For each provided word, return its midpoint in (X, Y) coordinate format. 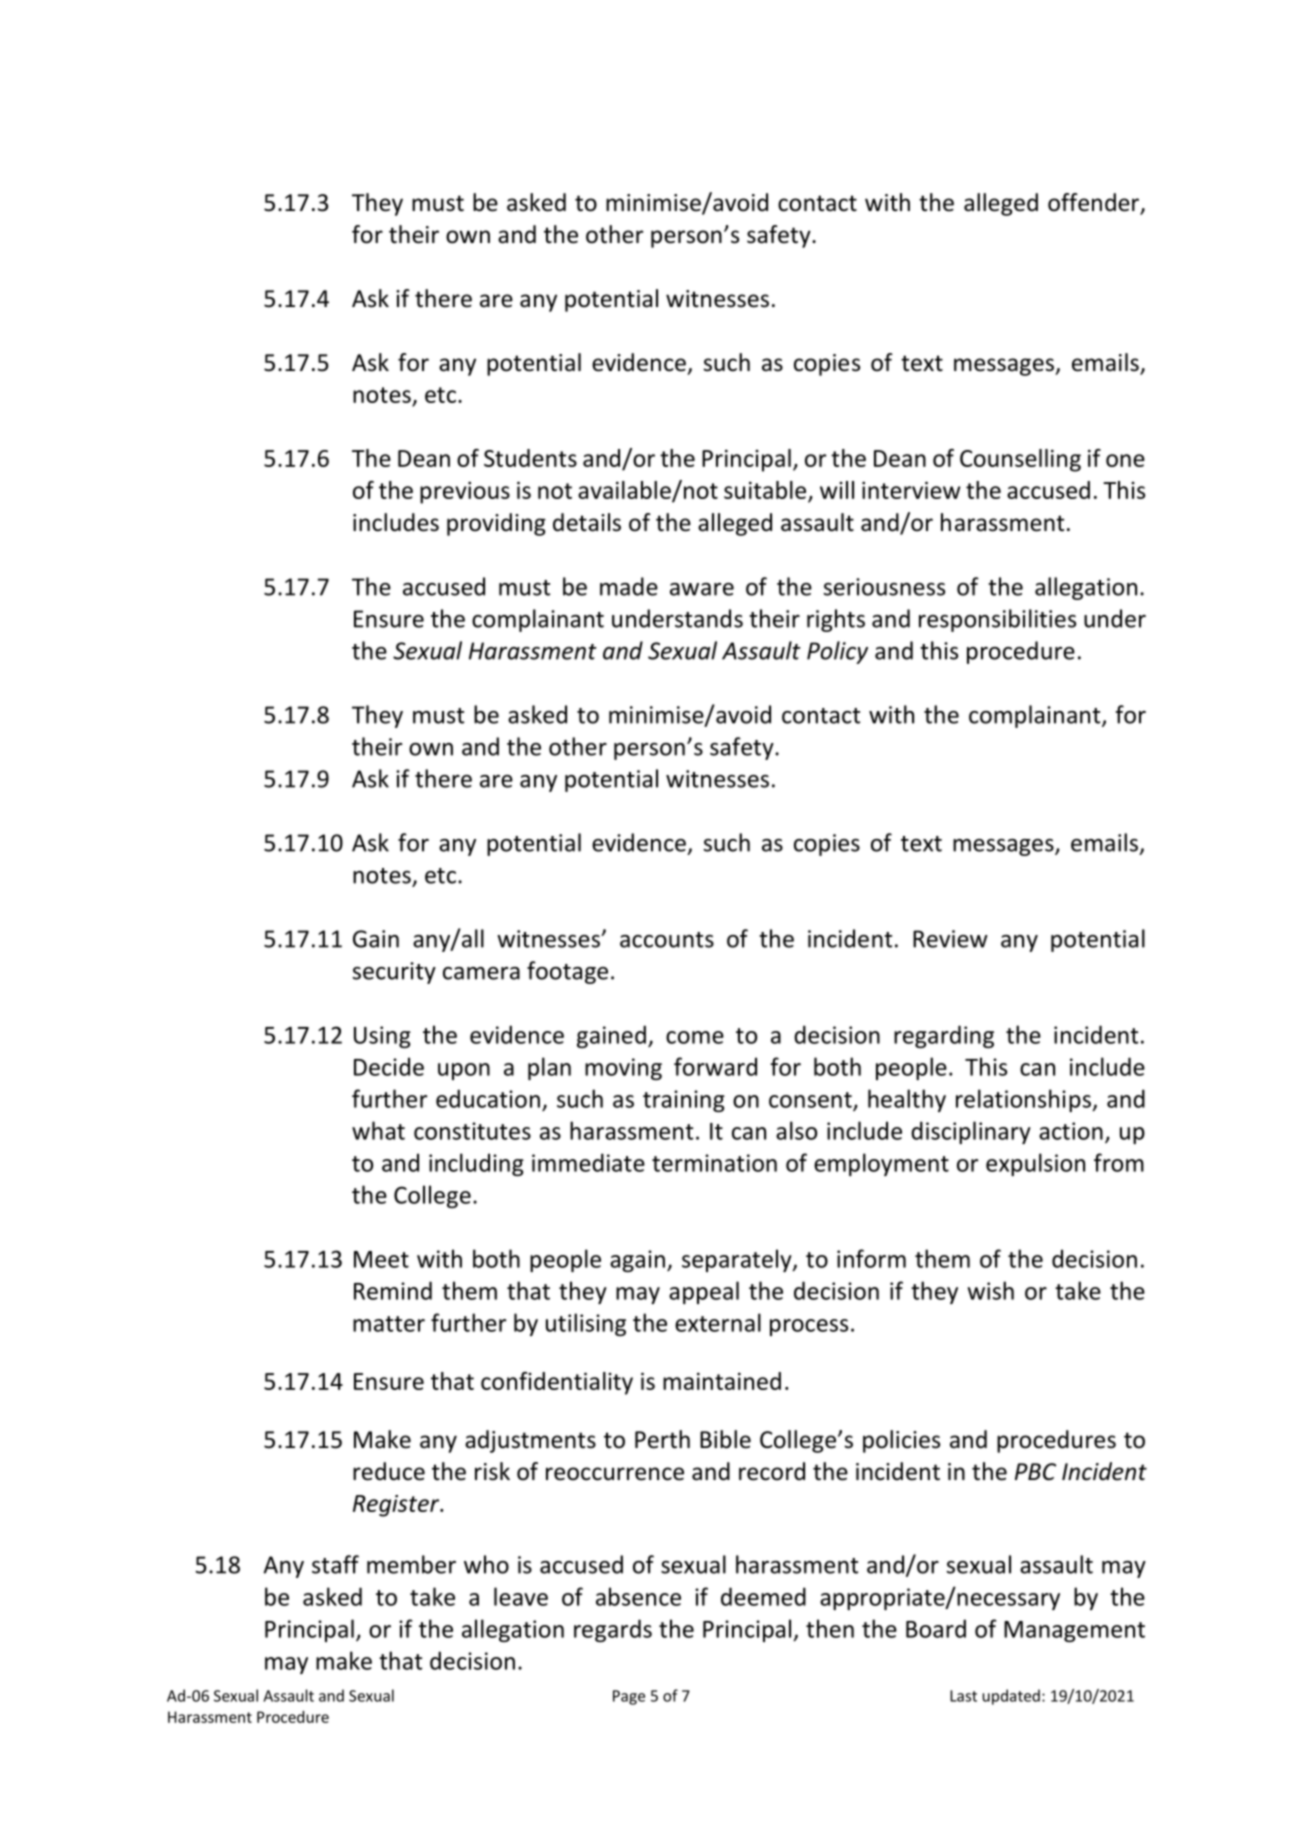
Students (530, 458)
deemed (763, 1596)
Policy (837, 652)
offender (1095, 203)
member (411, 1564)
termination (714, 1163)
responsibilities (997, 620)
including (476, 1164)
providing (496, 524)
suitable (766, 491)
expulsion (1035, 1164)
